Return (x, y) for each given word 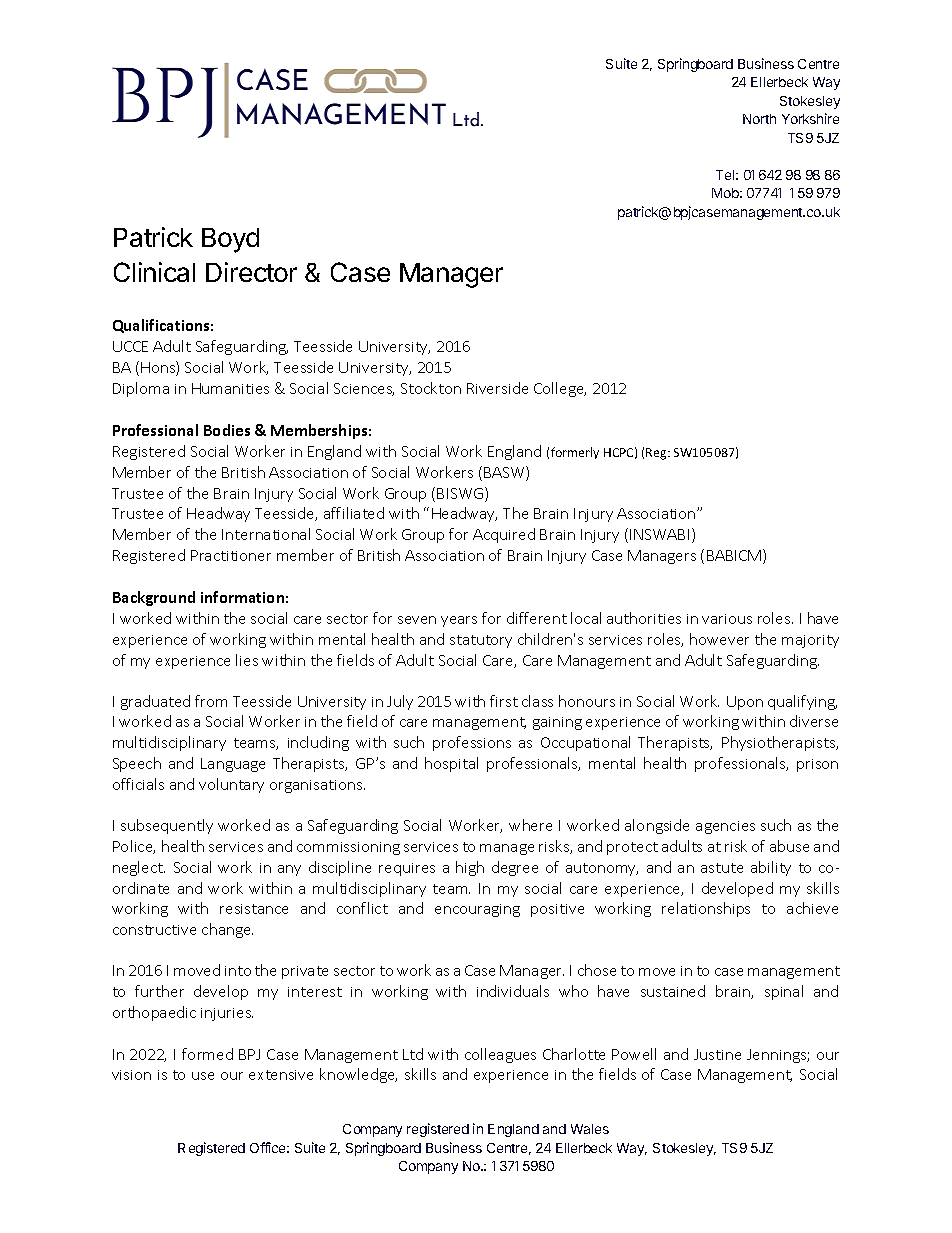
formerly (575, 453)
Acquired (504, 535)
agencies (725, 827)
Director (251, 272)
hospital (451, 764)
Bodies (227, 430)
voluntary (231, 785)
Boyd (230, 240)
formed (207, 1054)
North (759, 119)
